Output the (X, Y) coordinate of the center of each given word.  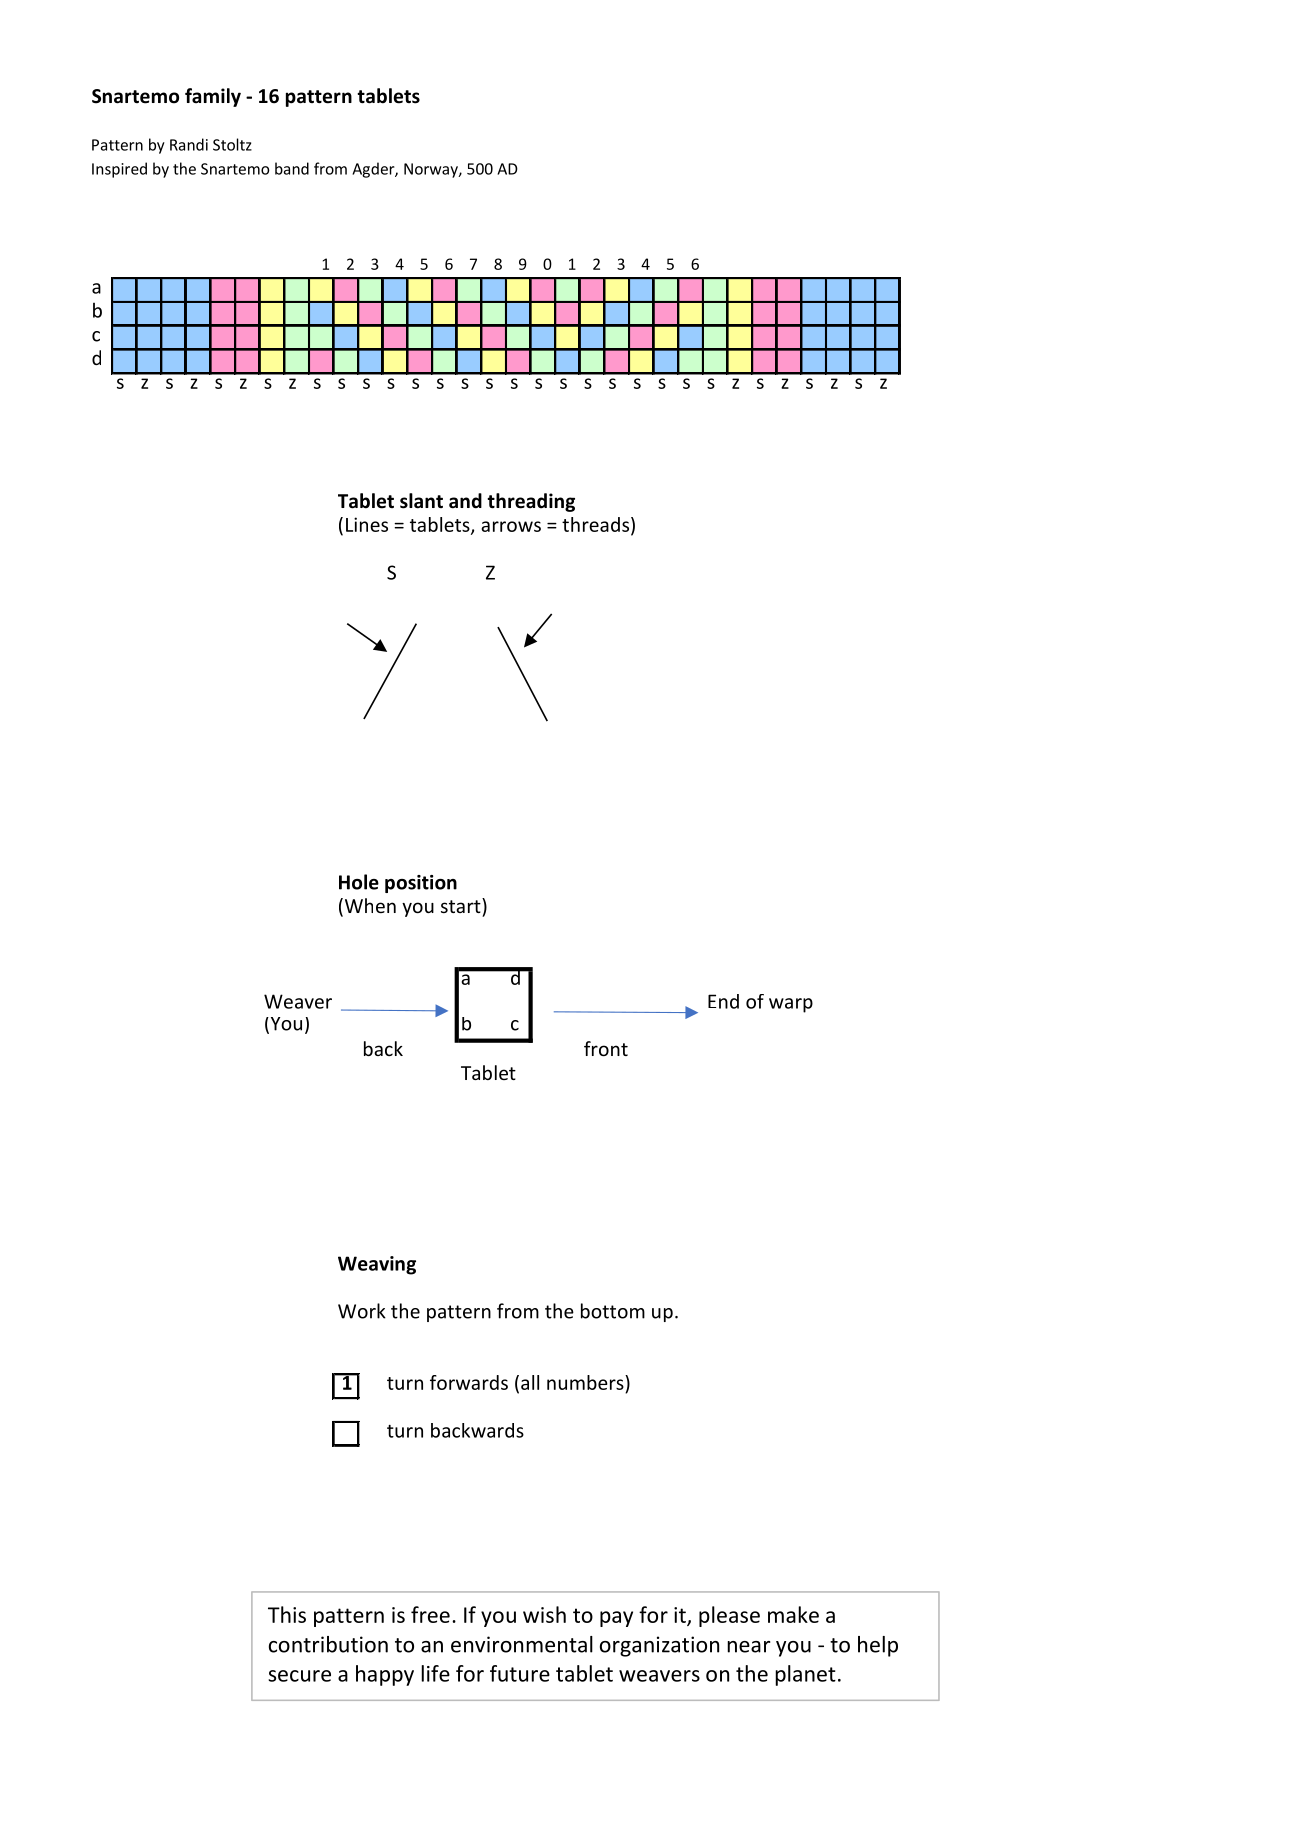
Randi (189, 144)
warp (791, 1005)
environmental (522, 1644)
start (462, 905)
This (287, 1614)
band (292, 168)
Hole (359, 882)
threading (531, 502)
